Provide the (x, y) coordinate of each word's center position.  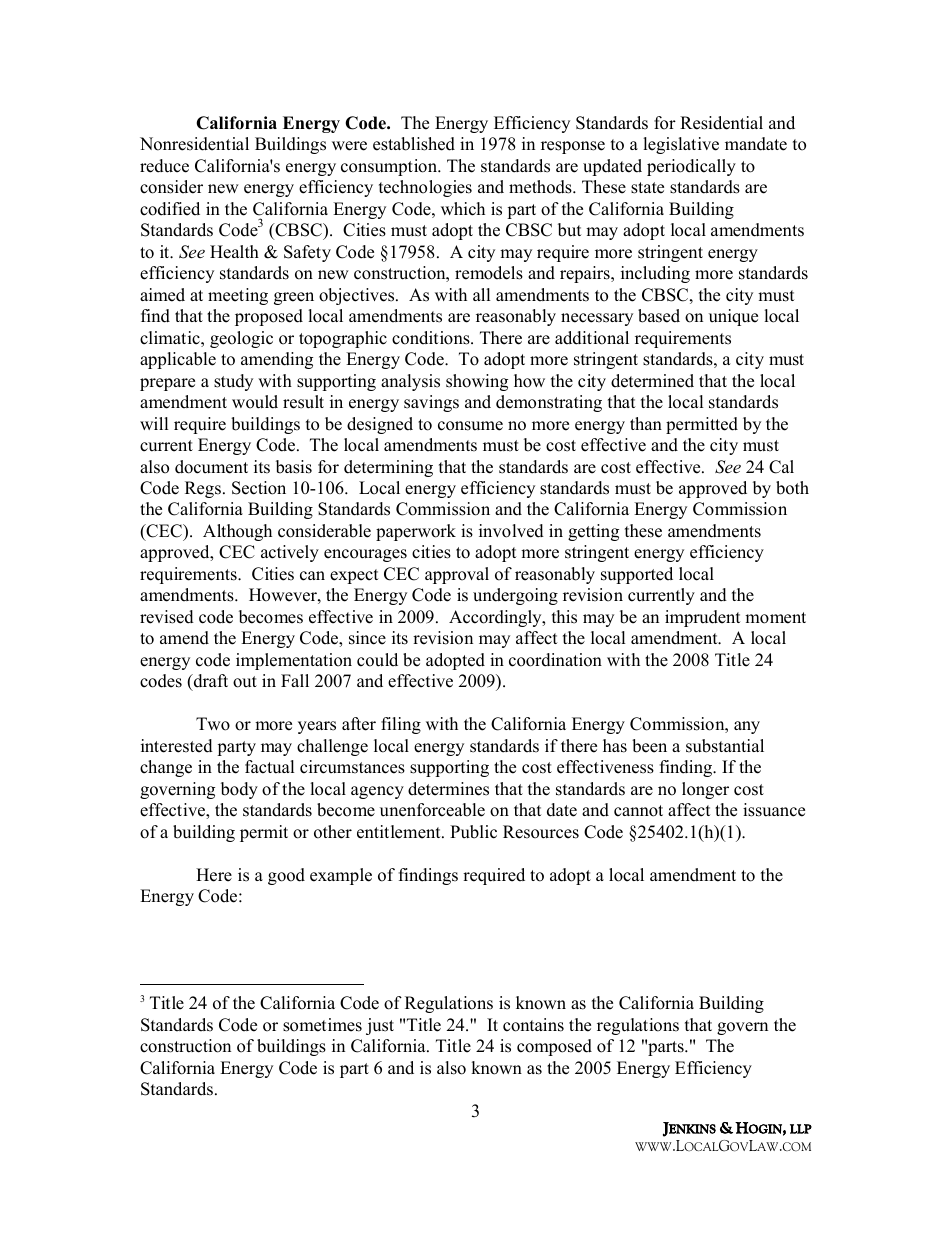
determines (448, 789)
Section (259, 488)
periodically (691, 167)
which (463, 209)
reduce (164, 166)
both (792, 488)
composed (554, 1047)
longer (705, 790)
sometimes (322, 1025)
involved (511, 531)
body (239, 790)
